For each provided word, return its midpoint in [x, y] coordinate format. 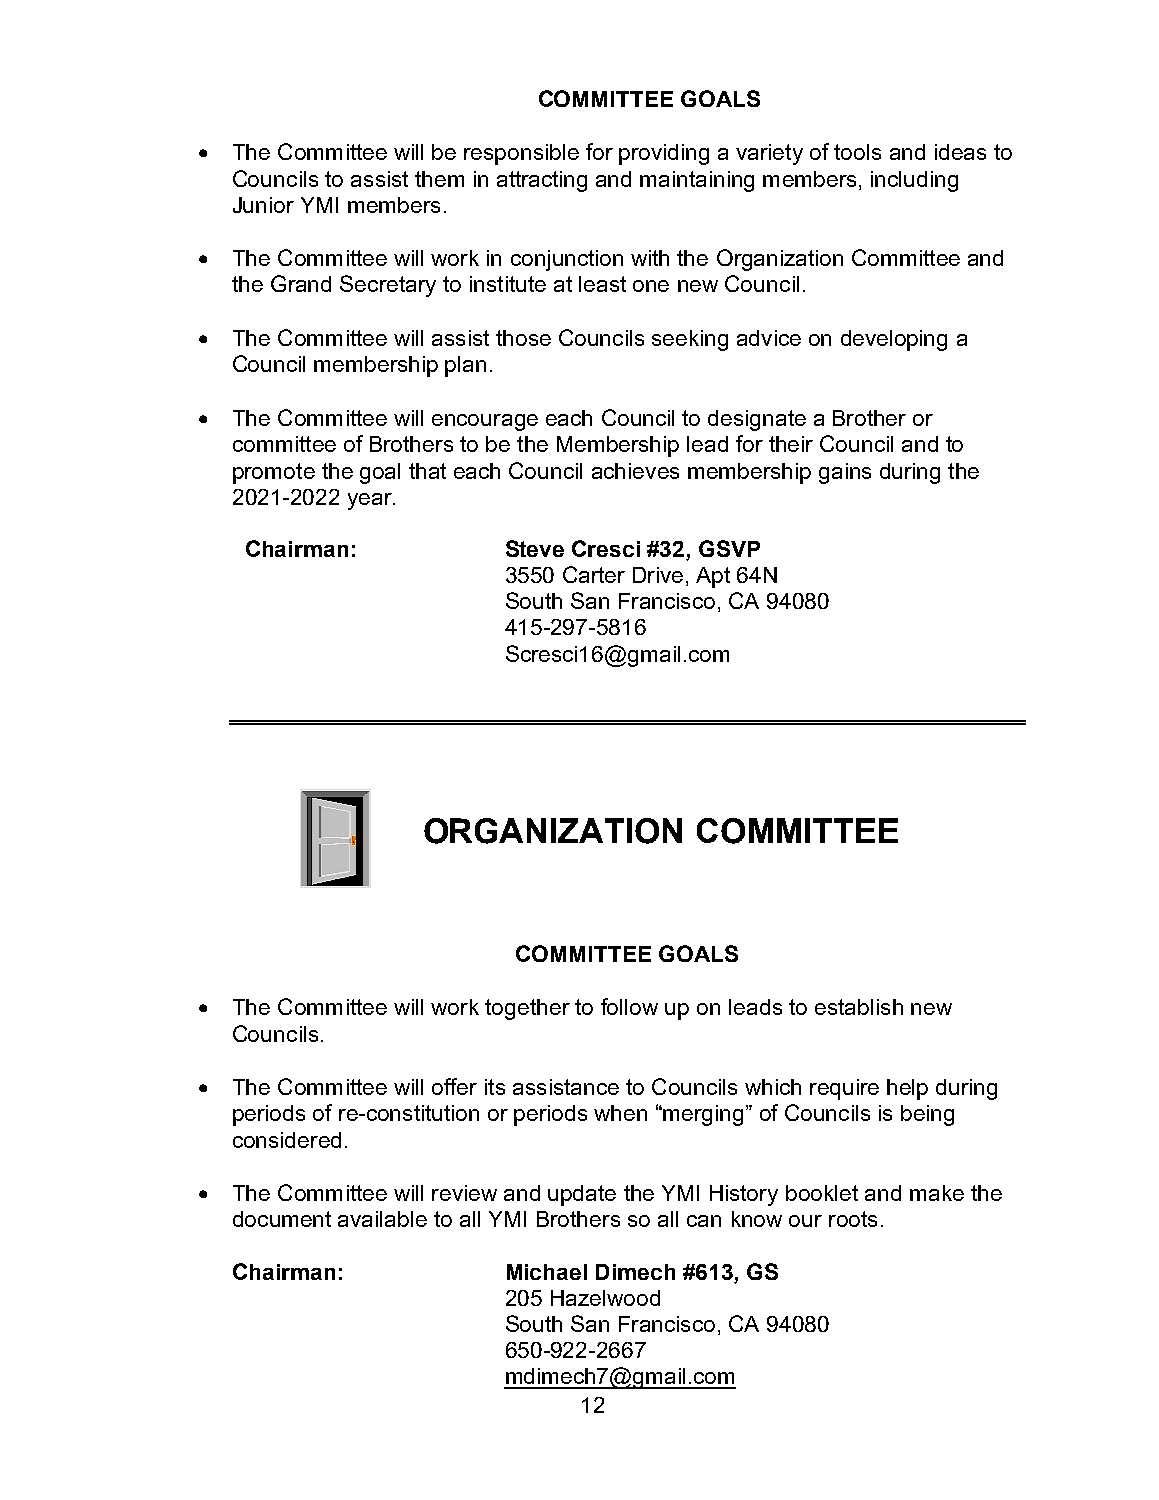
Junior [263, 205]
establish [859, 1007]
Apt [713, 577]
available [382, 1219]
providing [664, 154]
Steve [535, 548]
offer [454, 1086]
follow [629, 1006]
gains [845, 473]
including [914, 181]
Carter [594, 574]
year [371, 501]
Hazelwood [605, 1298]
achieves [635, 471]
